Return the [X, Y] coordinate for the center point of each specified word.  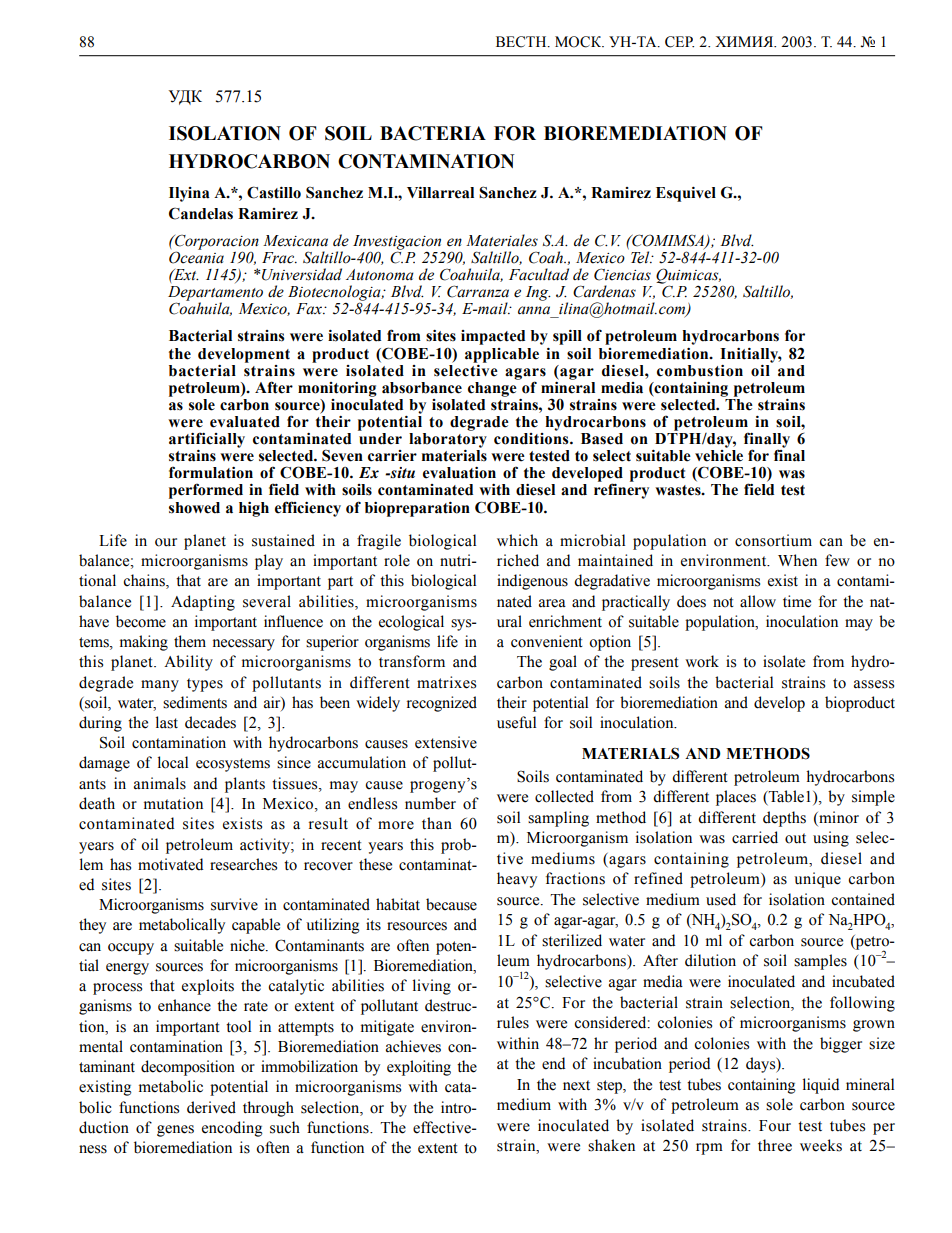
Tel [640, 256]
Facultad [539, 274]
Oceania [196, 256]
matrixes [446, 682]
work [702, 661]
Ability [188, 663]
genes [175, 1131]
